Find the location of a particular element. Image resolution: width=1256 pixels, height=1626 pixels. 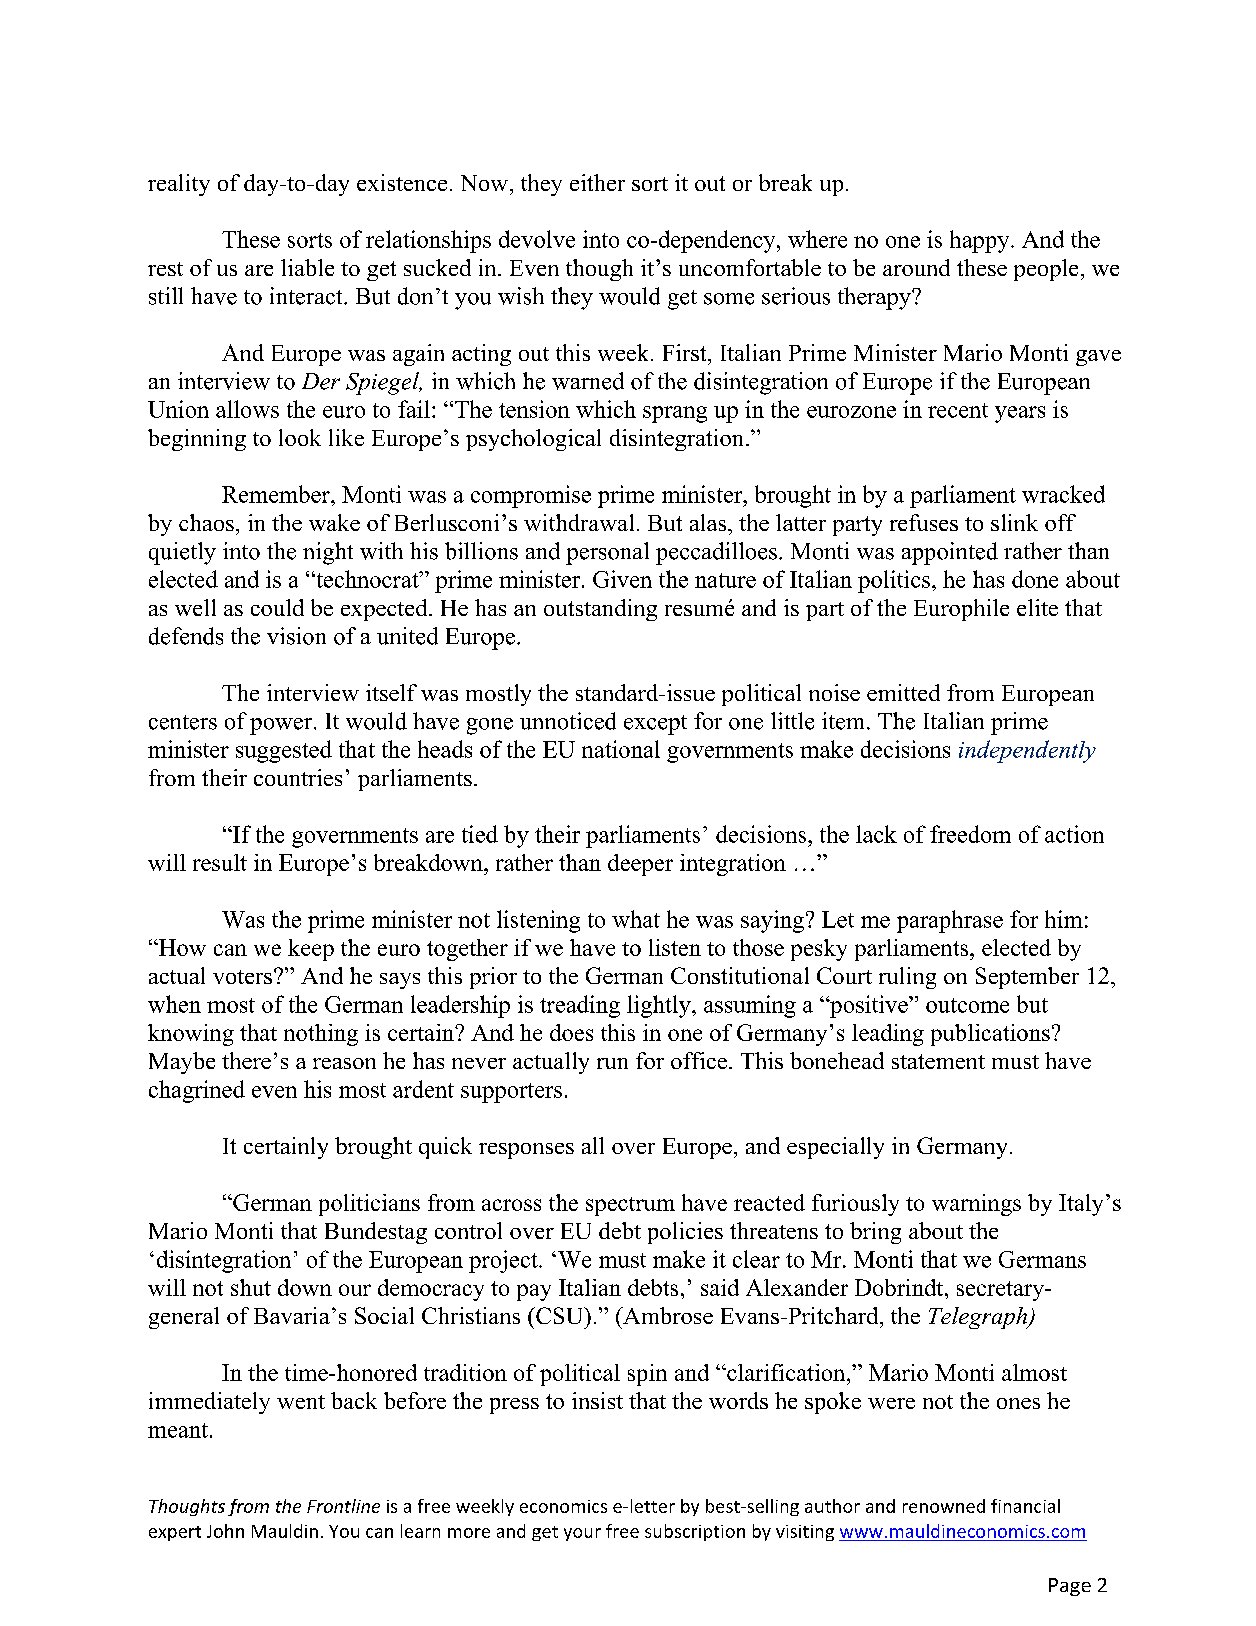

Remember is located at coordinates (277, 494).
